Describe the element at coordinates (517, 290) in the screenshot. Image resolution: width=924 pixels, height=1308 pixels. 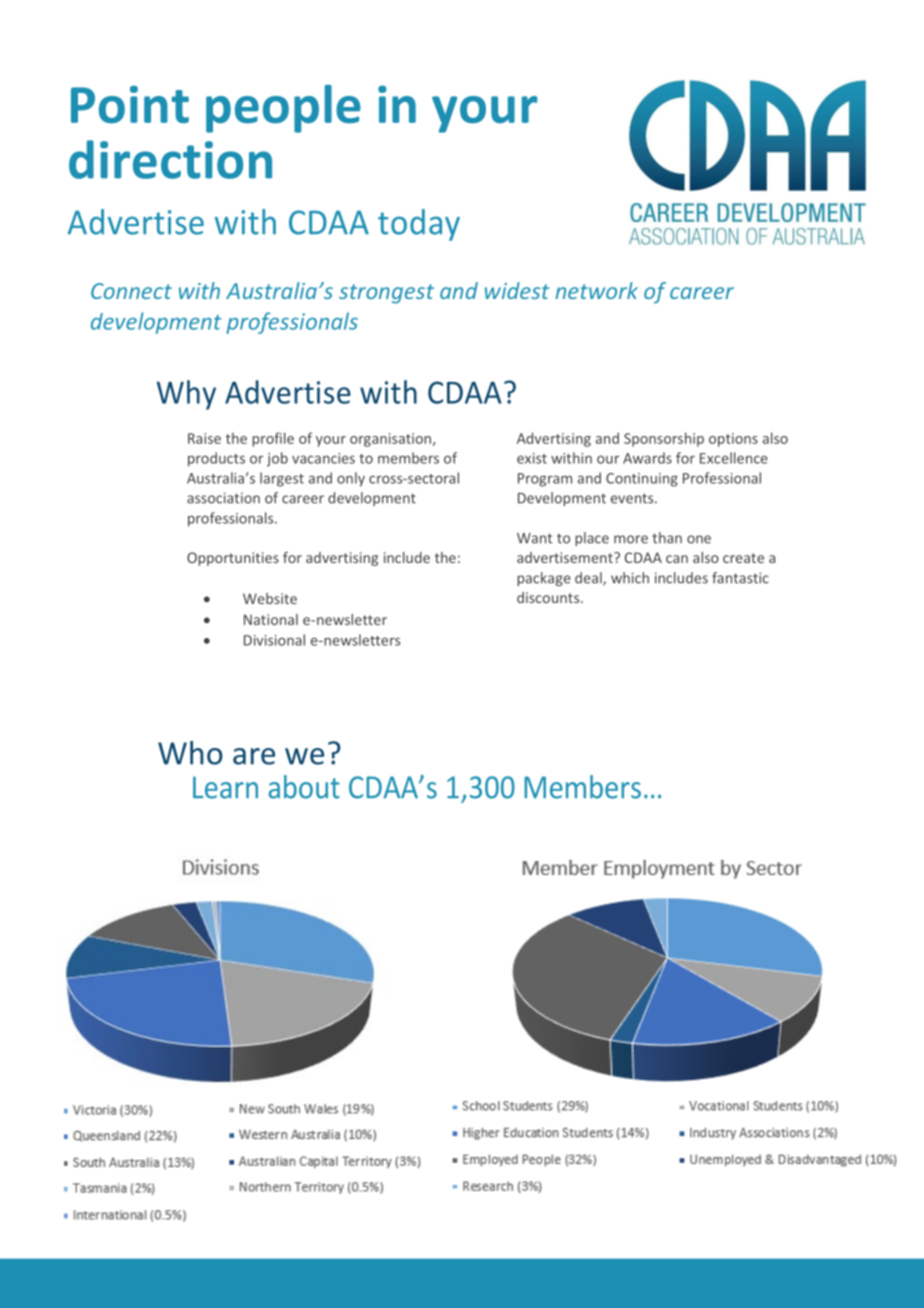
I see `widest` at that location.
